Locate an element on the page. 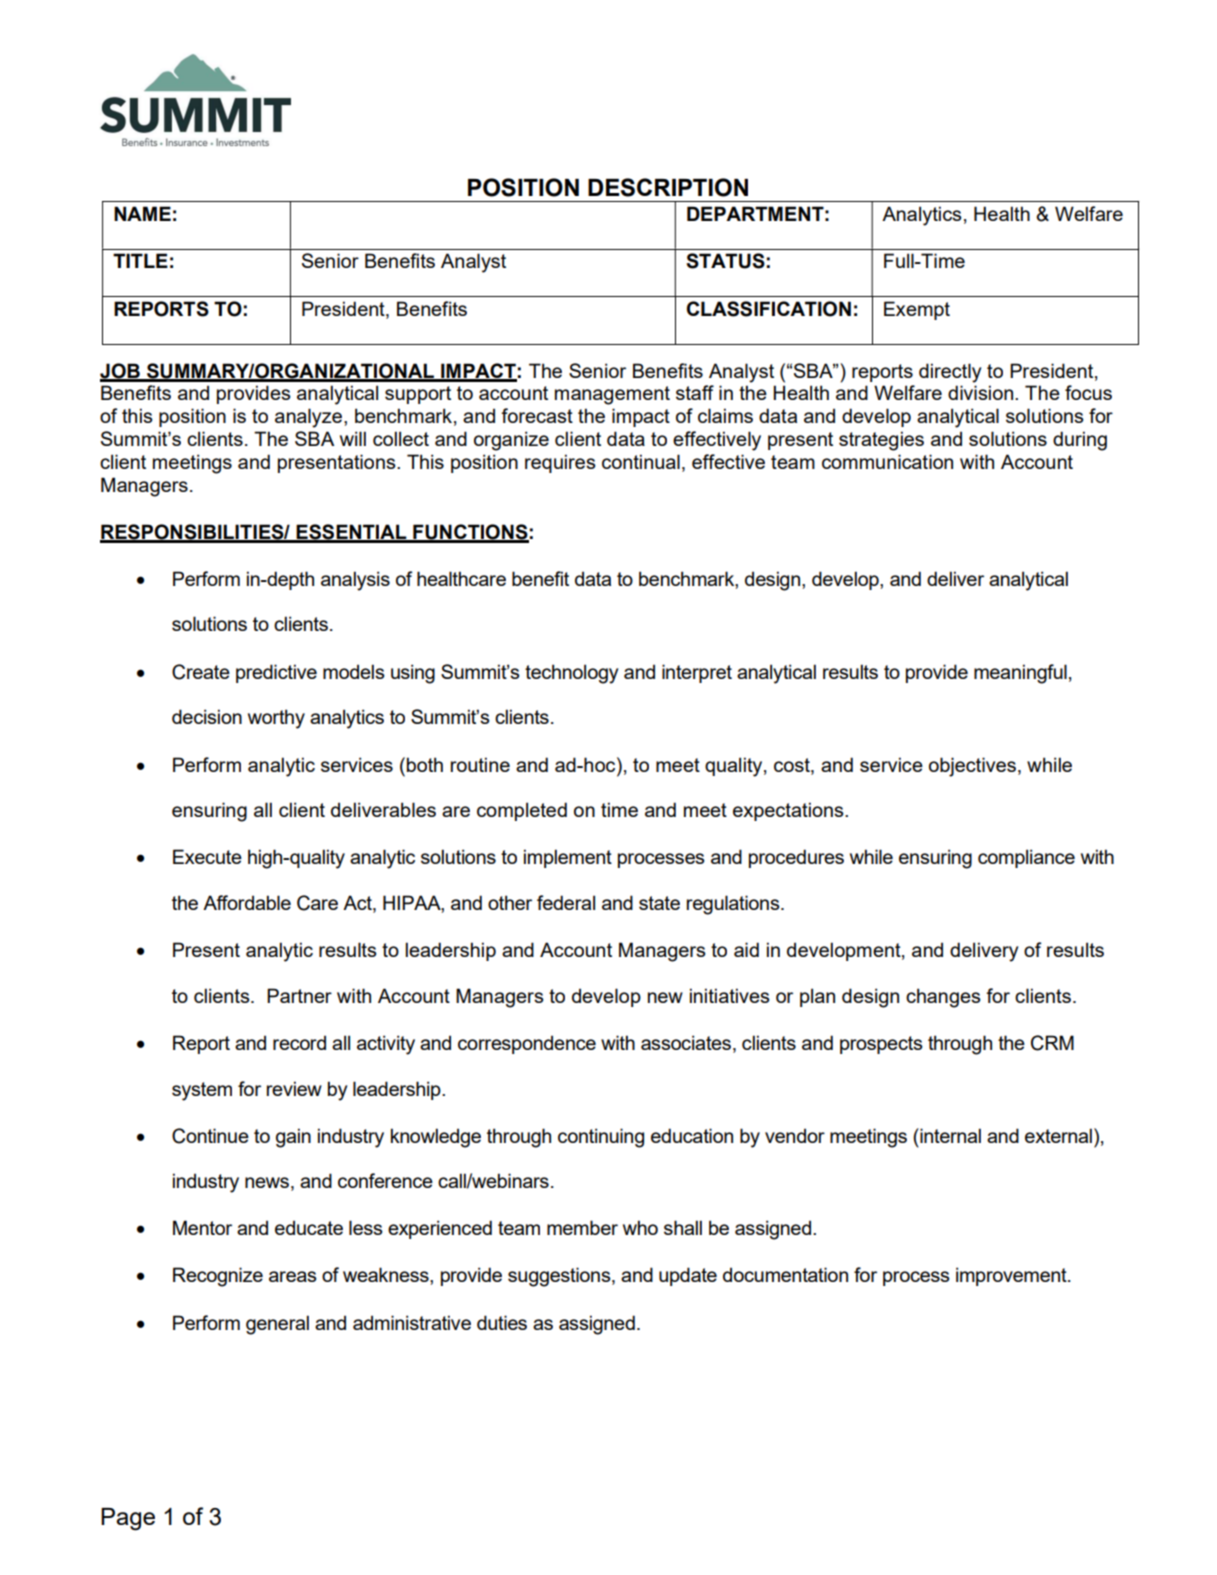  Page is located at coordinates (128, 1519).
